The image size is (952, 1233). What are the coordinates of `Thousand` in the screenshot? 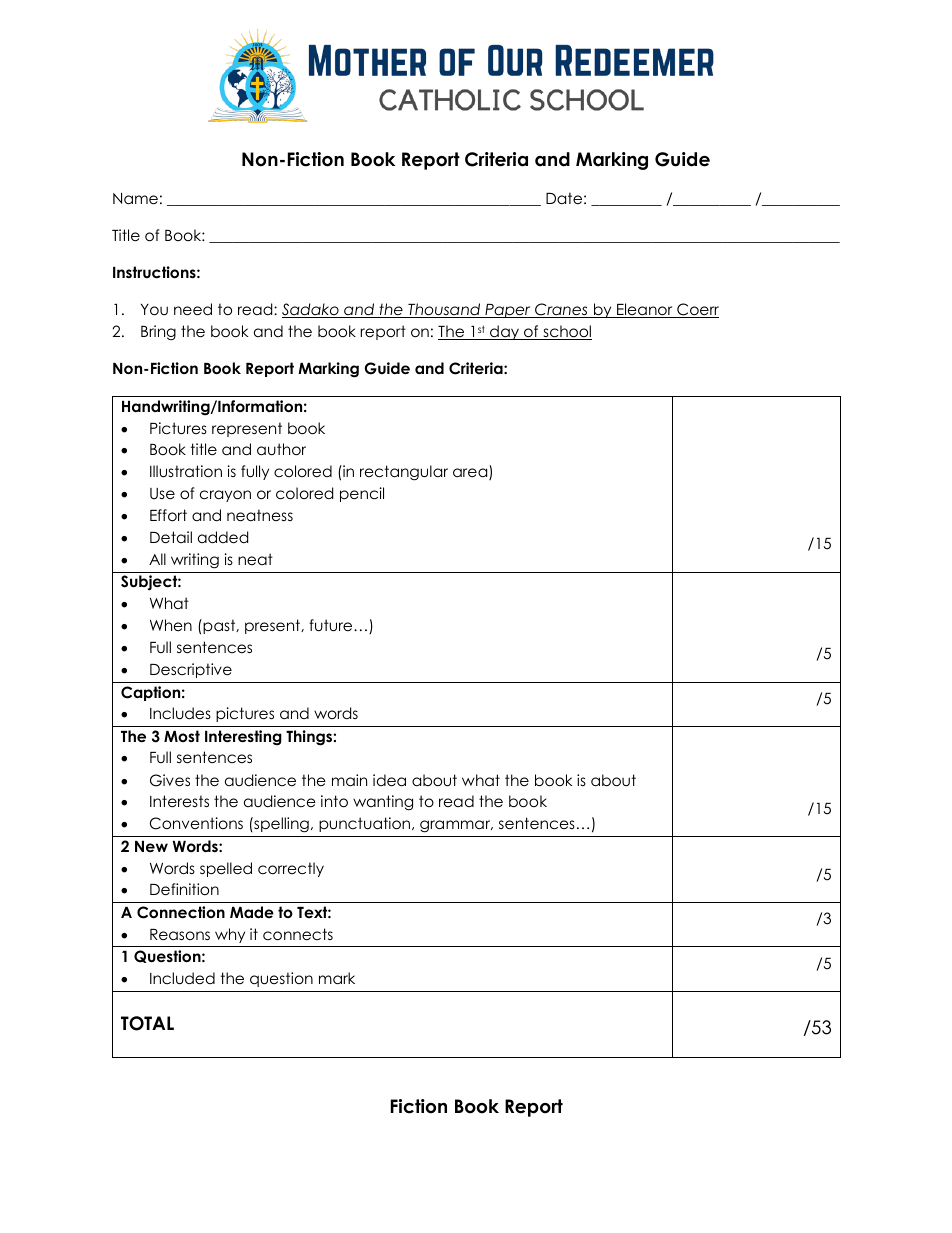 It's located at (444, 310).
